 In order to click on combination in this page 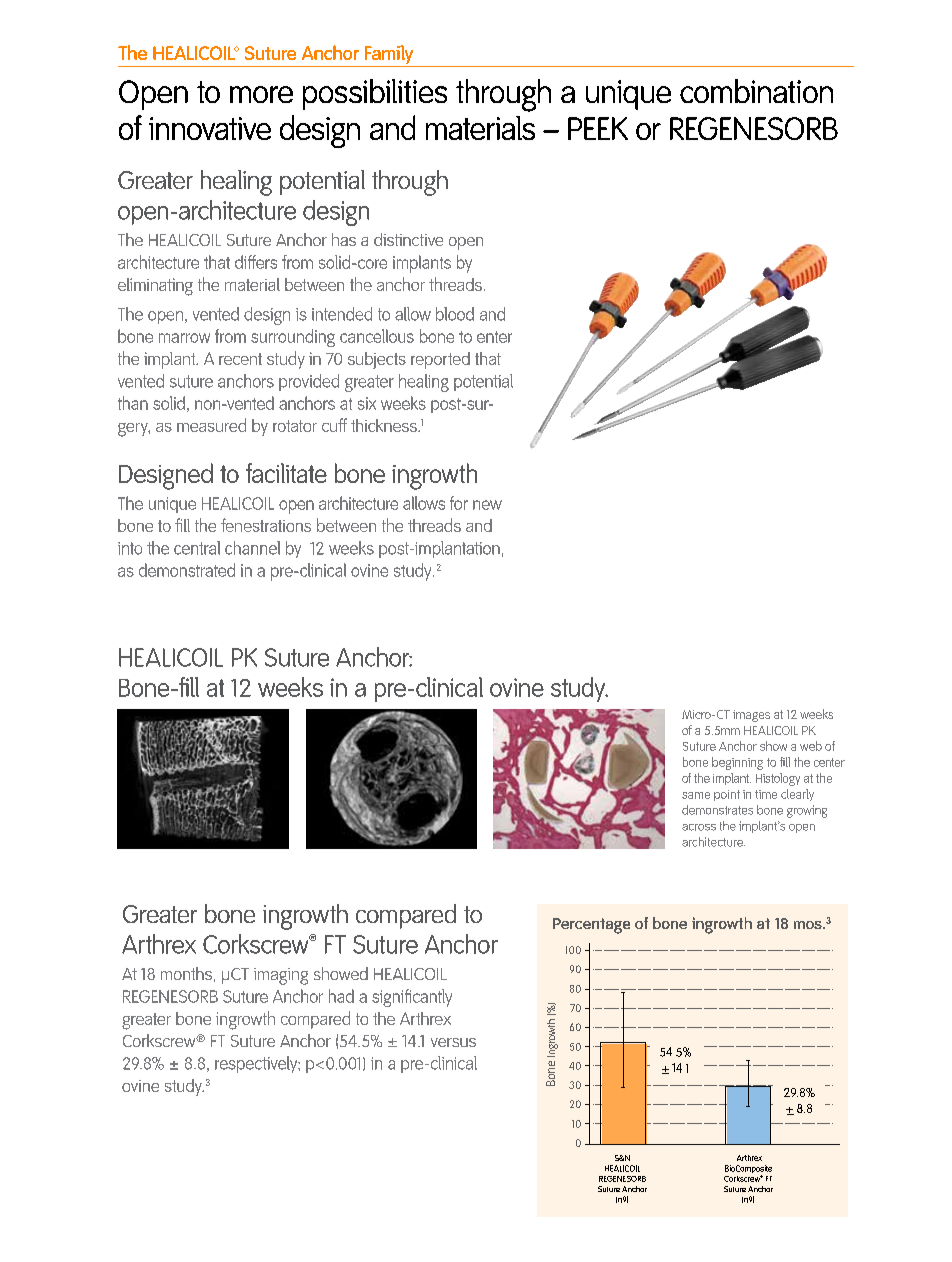, I will do `click(756, 91)`.
